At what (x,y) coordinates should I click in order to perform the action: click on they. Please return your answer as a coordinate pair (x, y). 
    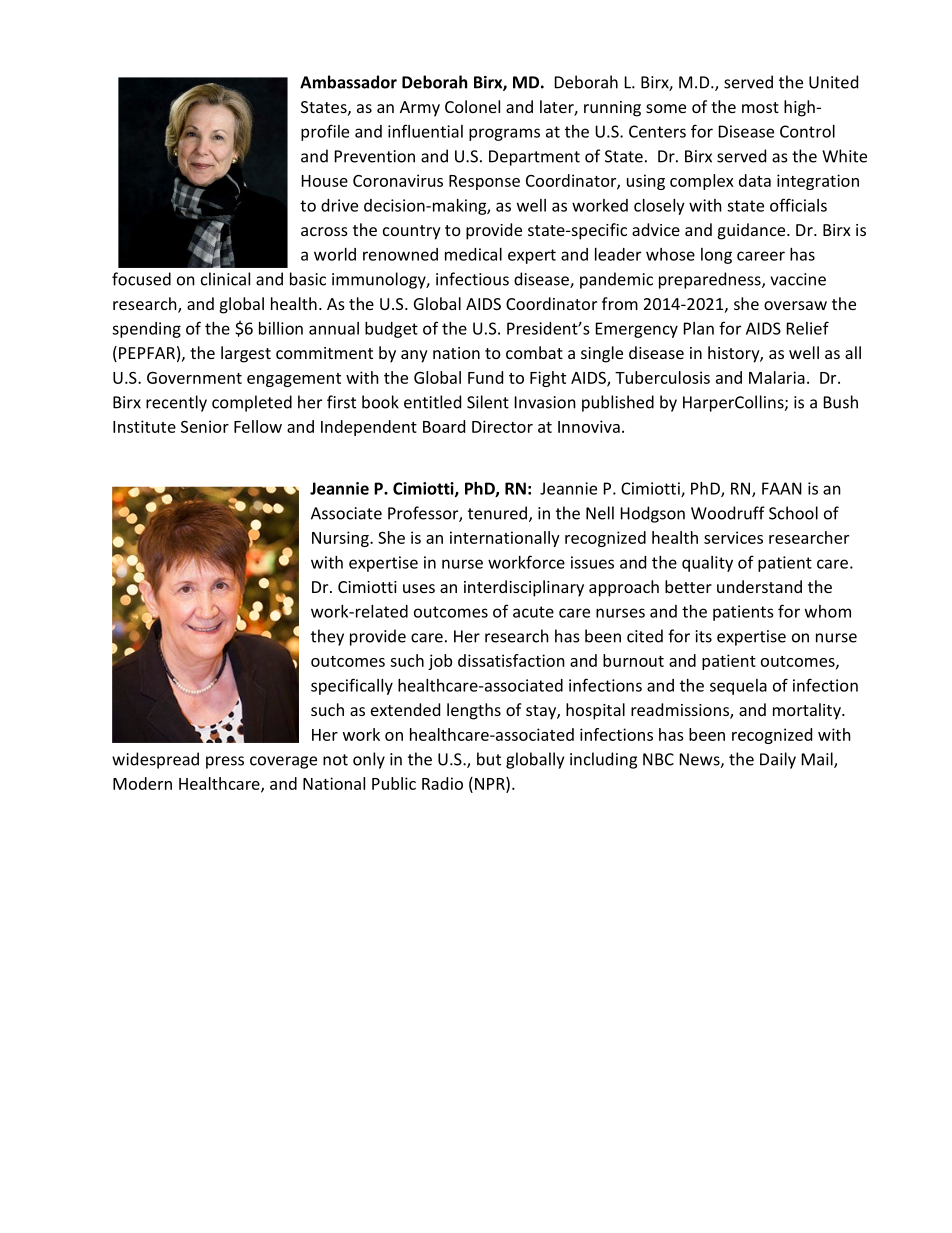
    Looking at the image, I should click on (327, 637).
